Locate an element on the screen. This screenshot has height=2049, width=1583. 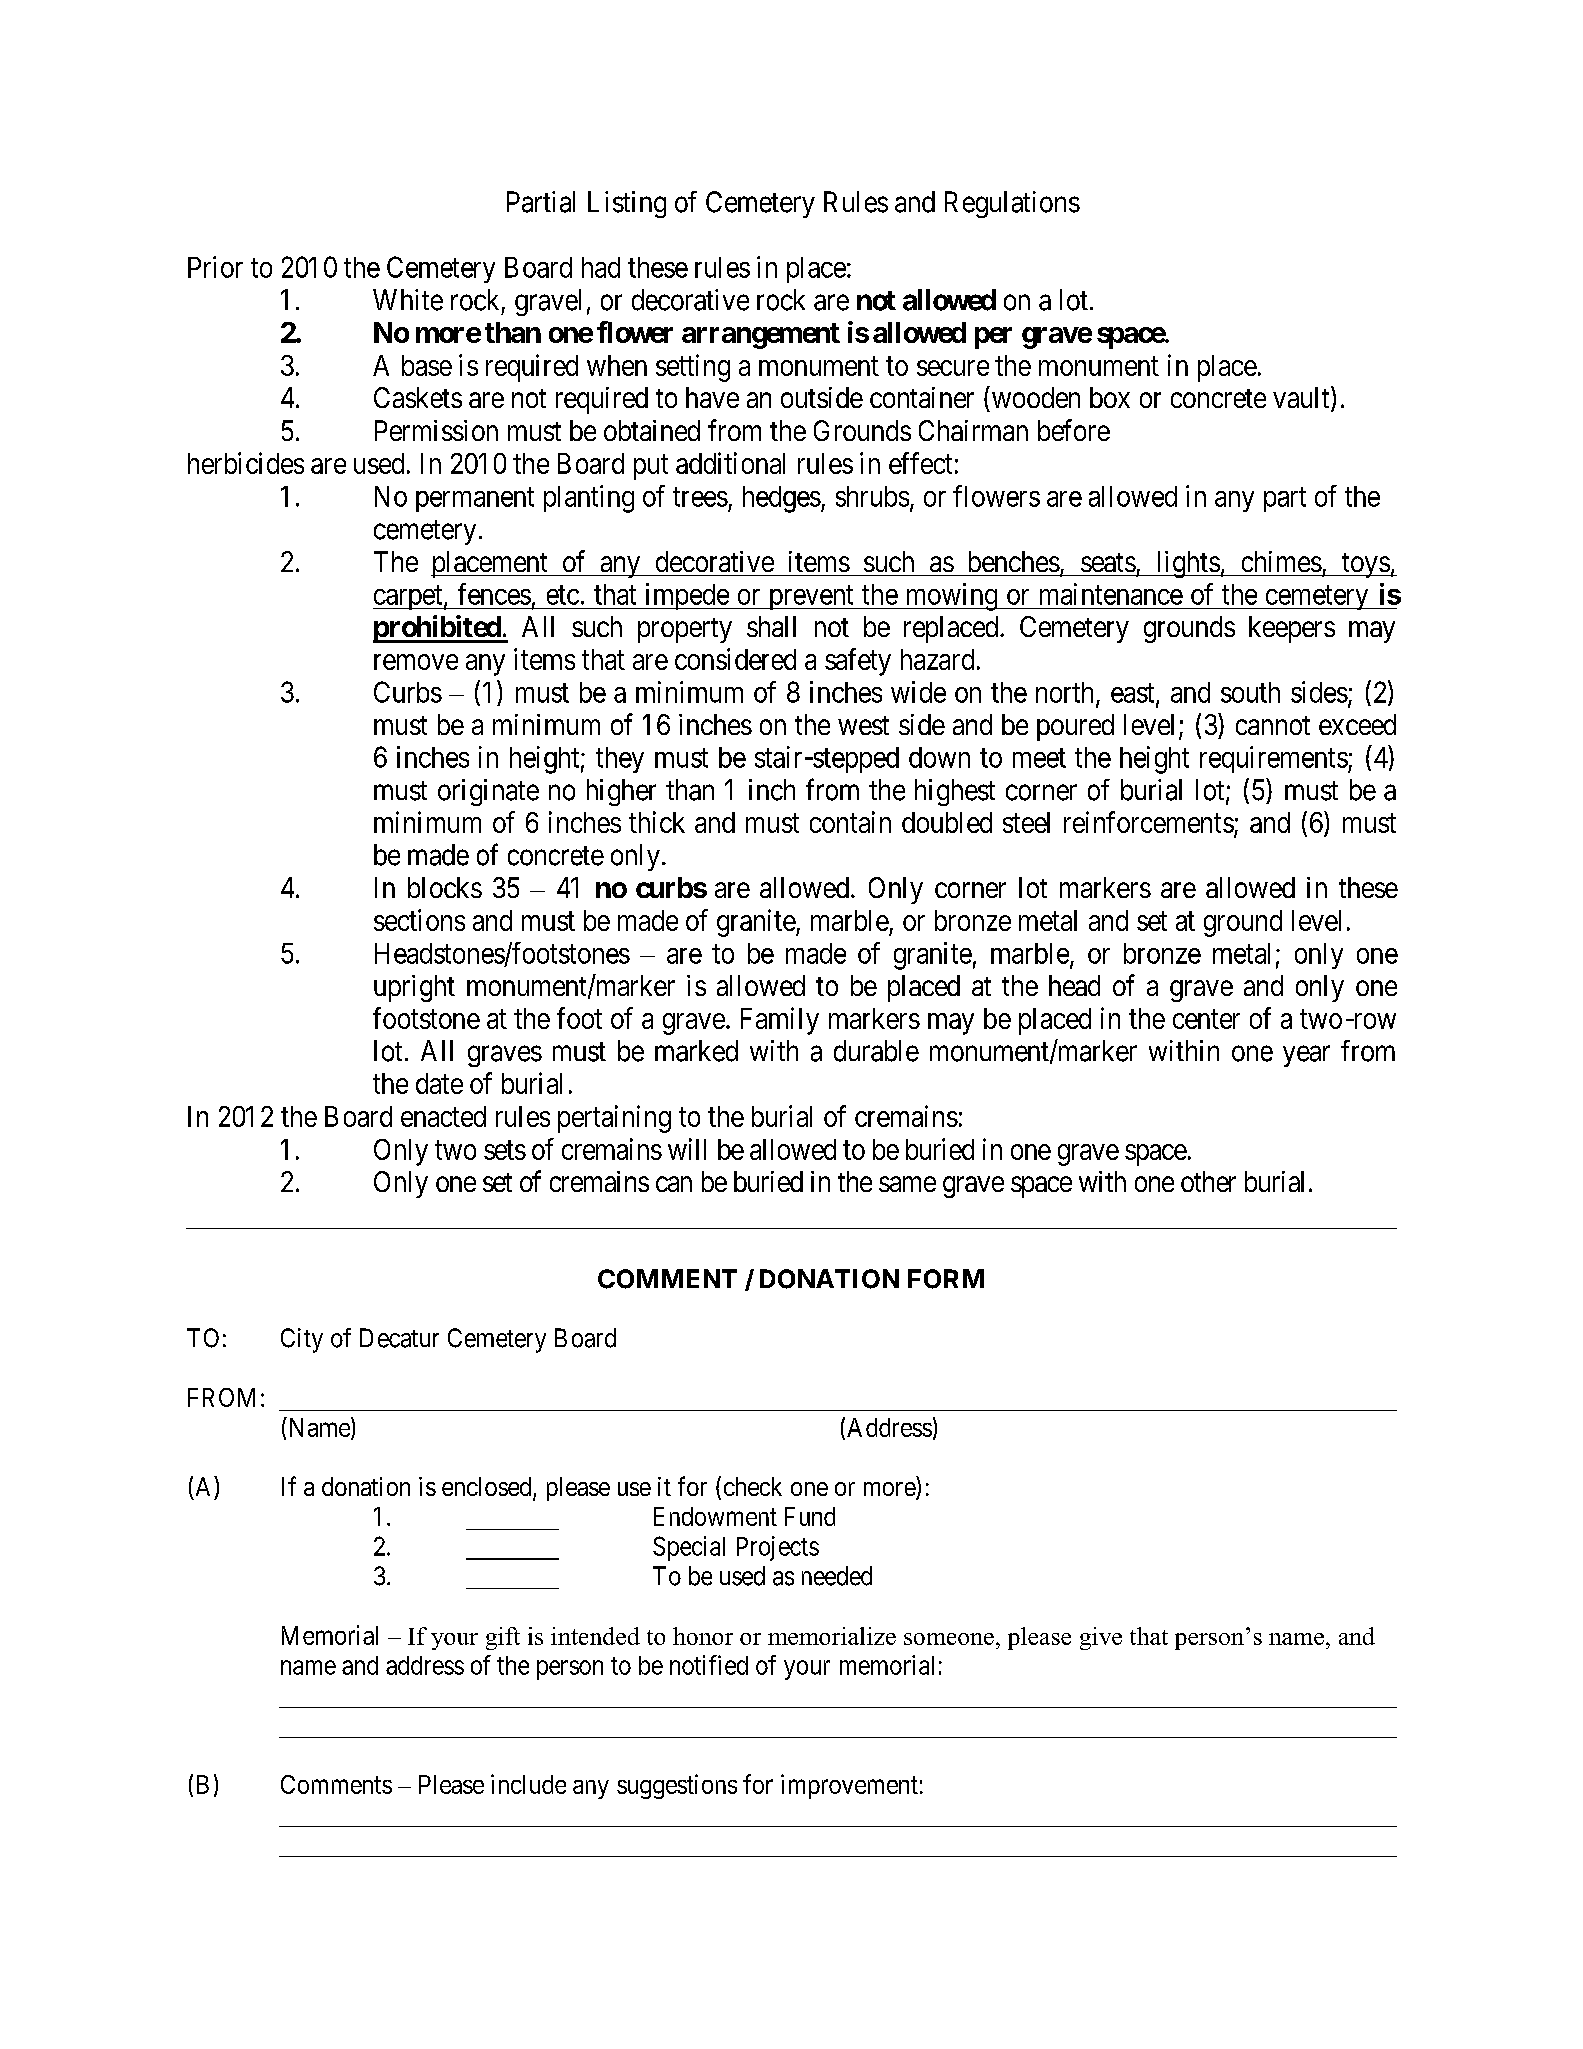
arrangement is located at coordinates (761, 336).
